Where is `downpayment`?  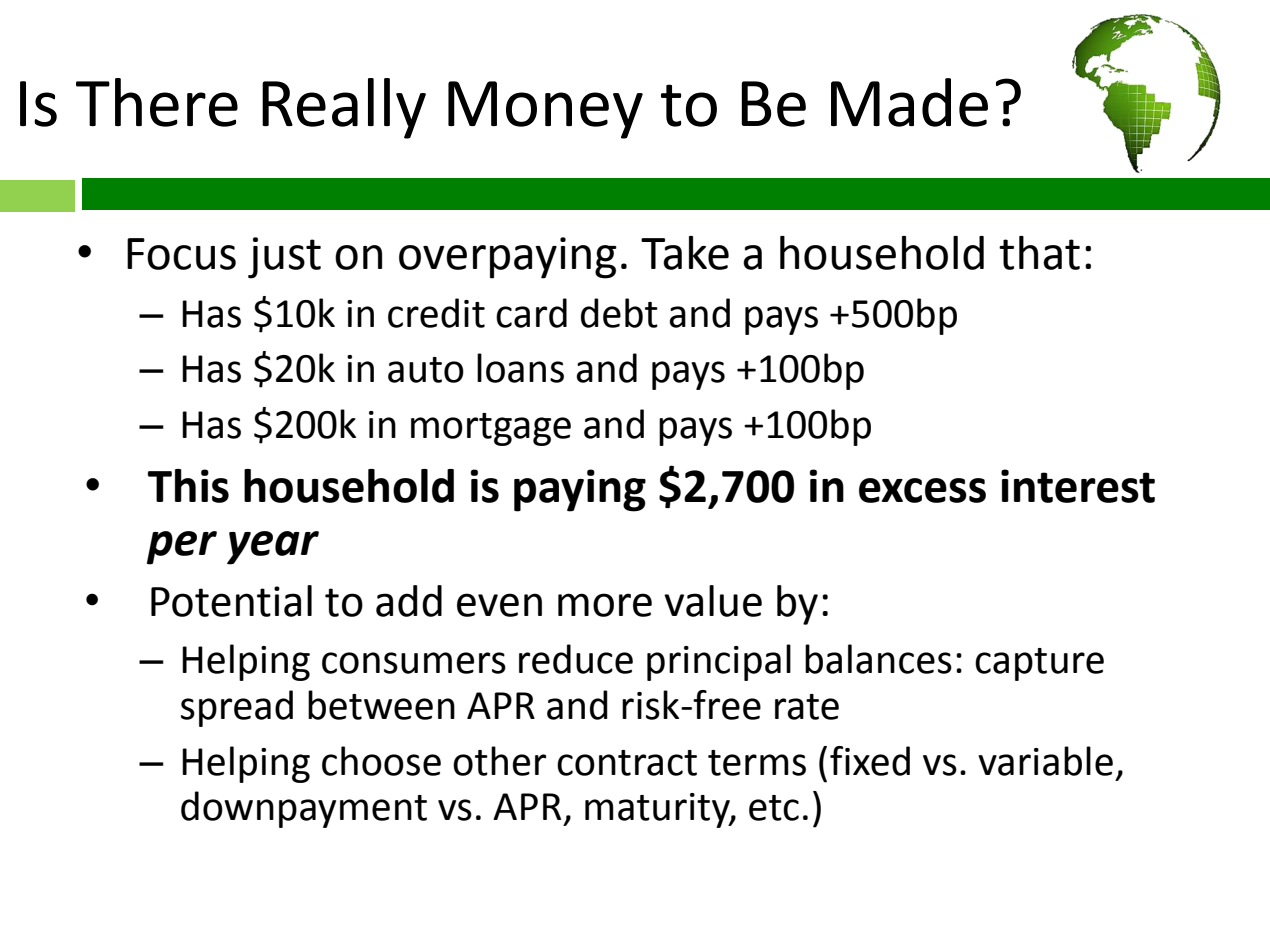
downpayment is located at coordinates (304, 809).
